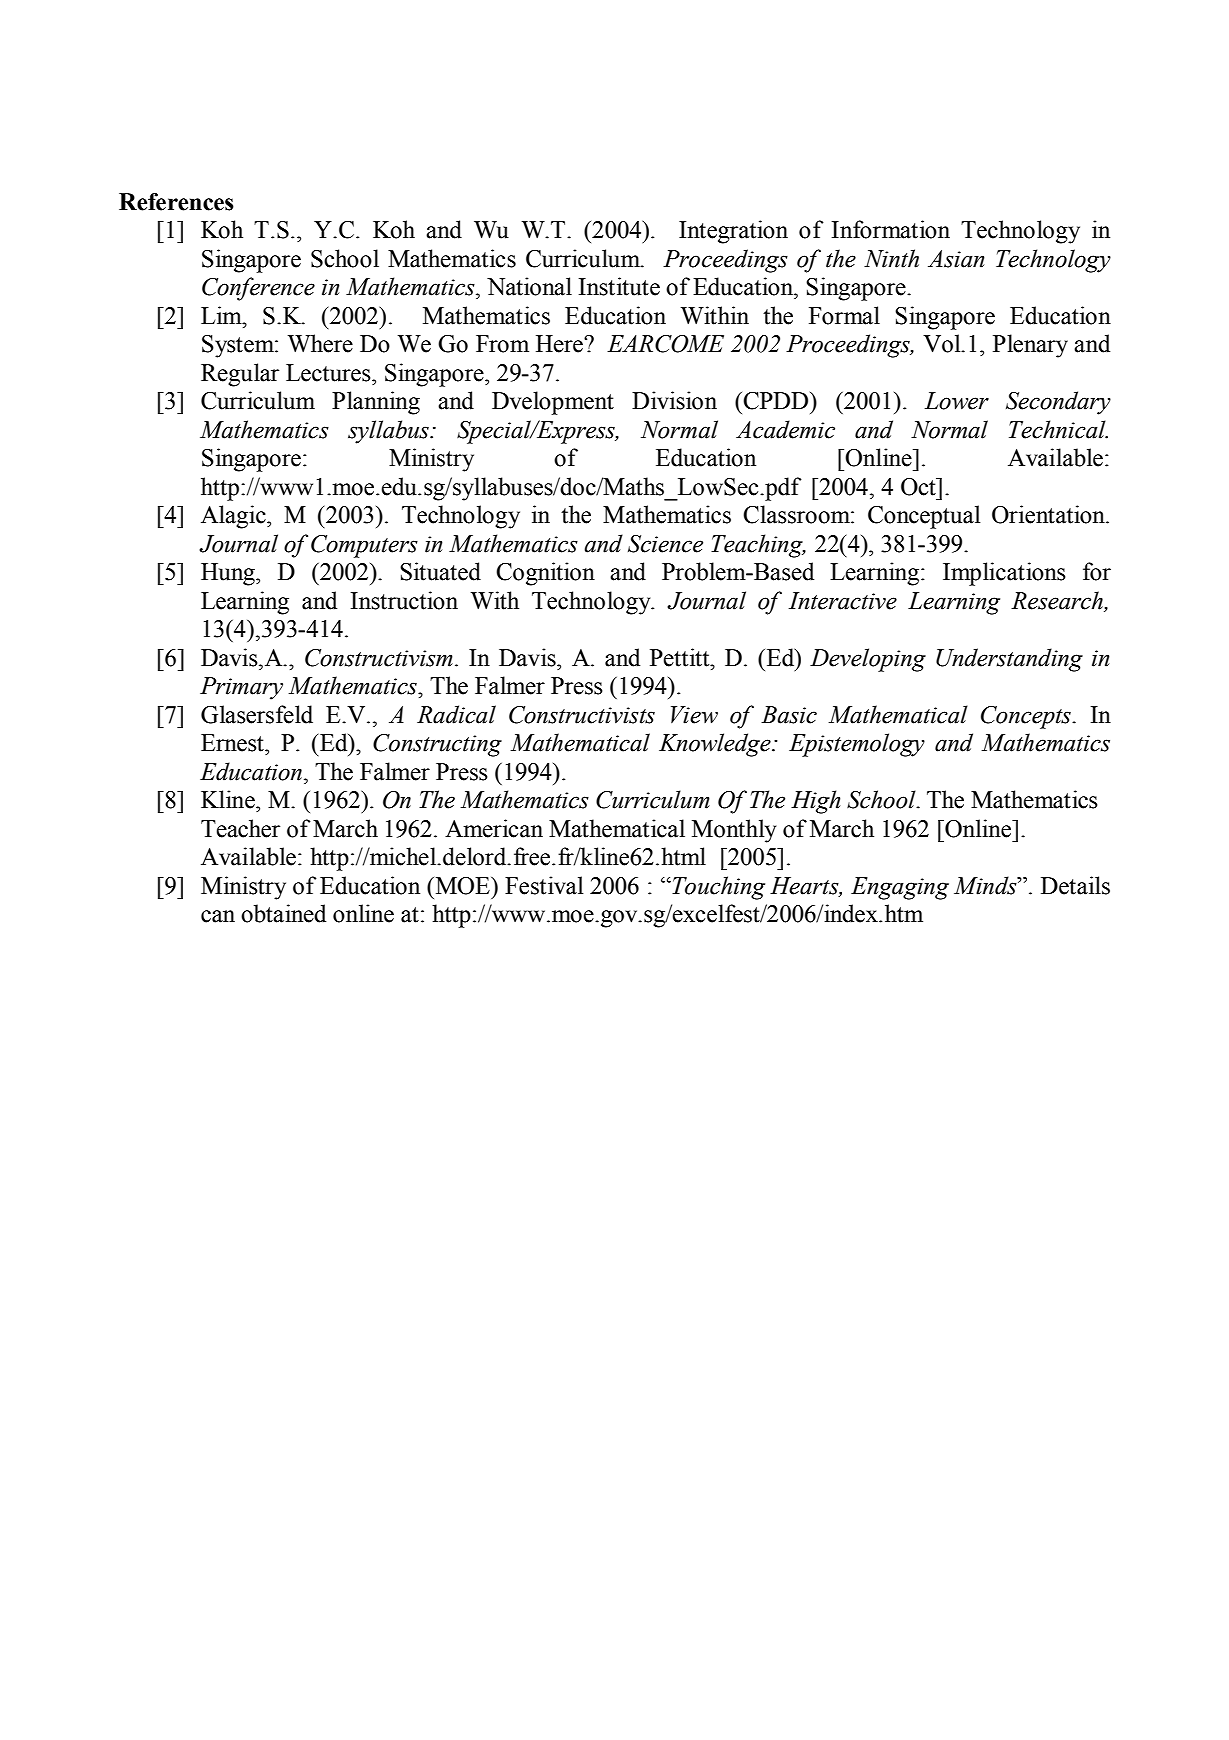  Describe the element at coordinates (176, 202) in the document. I see `References` at that location.
